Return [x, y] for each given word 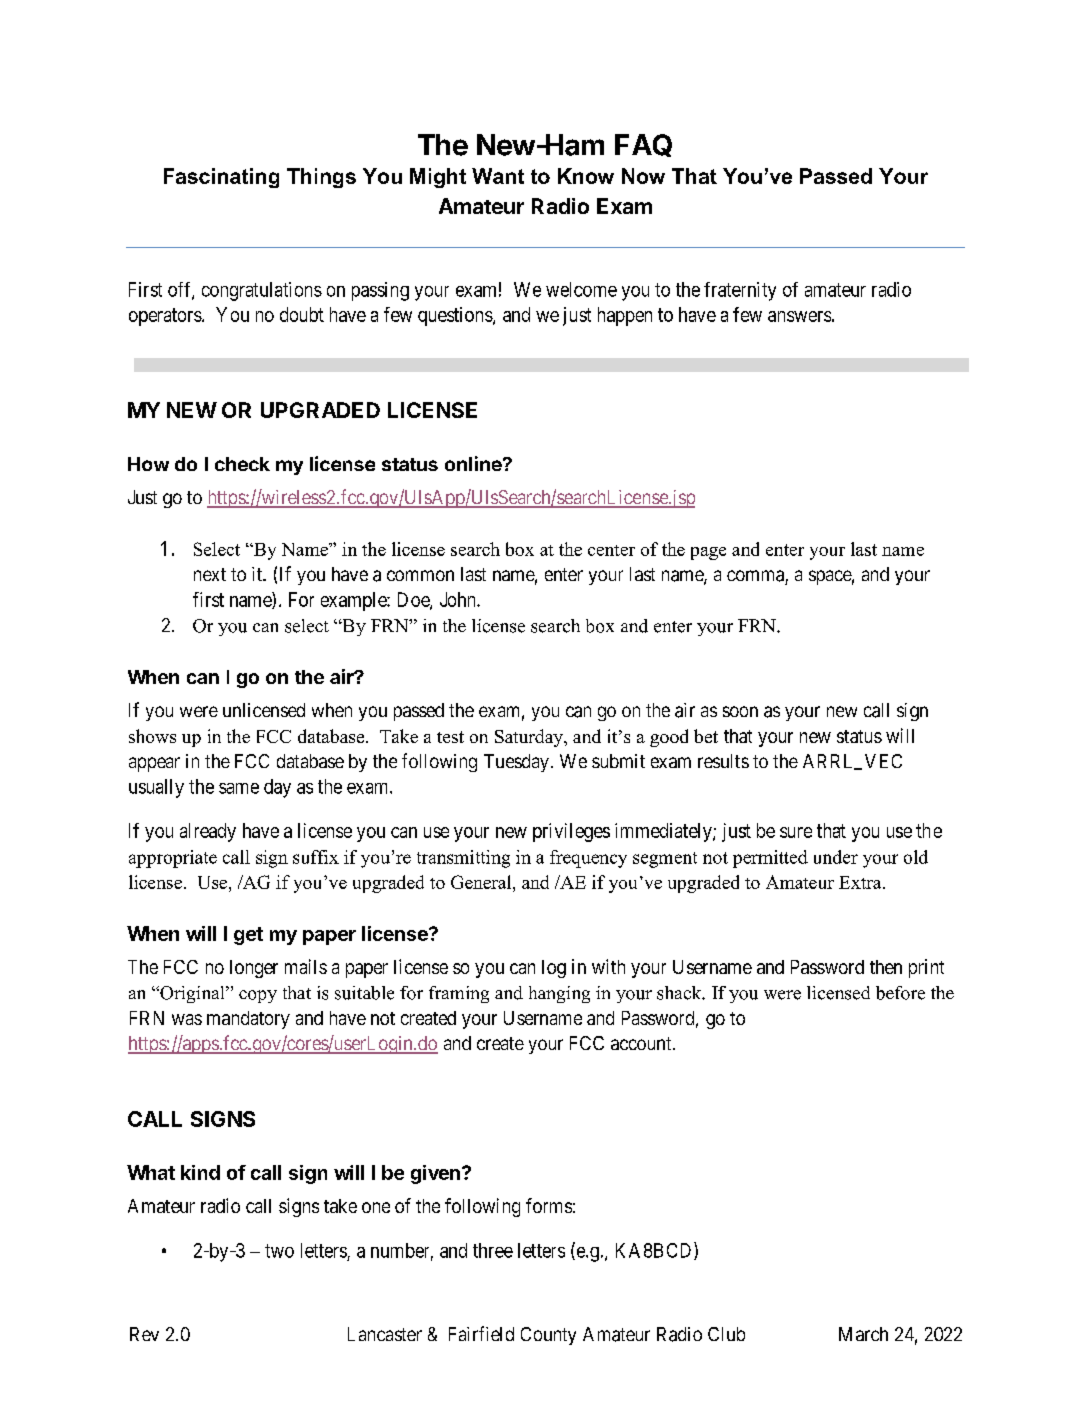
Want [498, 176]
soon [740, 711]
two [279, 1251]
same [239, 788]
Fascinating [221, 178]
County [548, 1336]
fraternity [740, 291]
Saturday [530, 738]
